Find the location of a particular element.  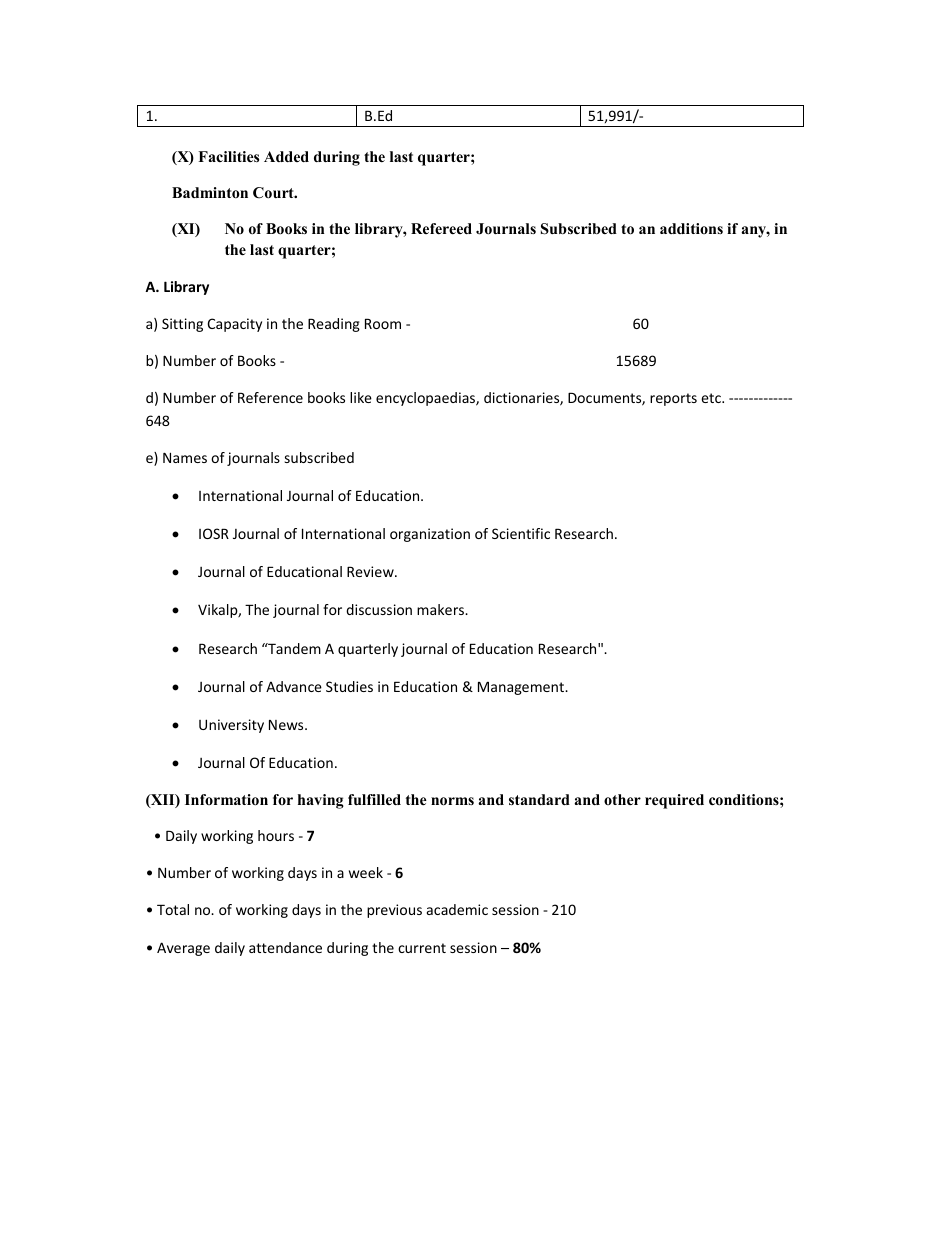

academic is located at coordinates (457, 909).
